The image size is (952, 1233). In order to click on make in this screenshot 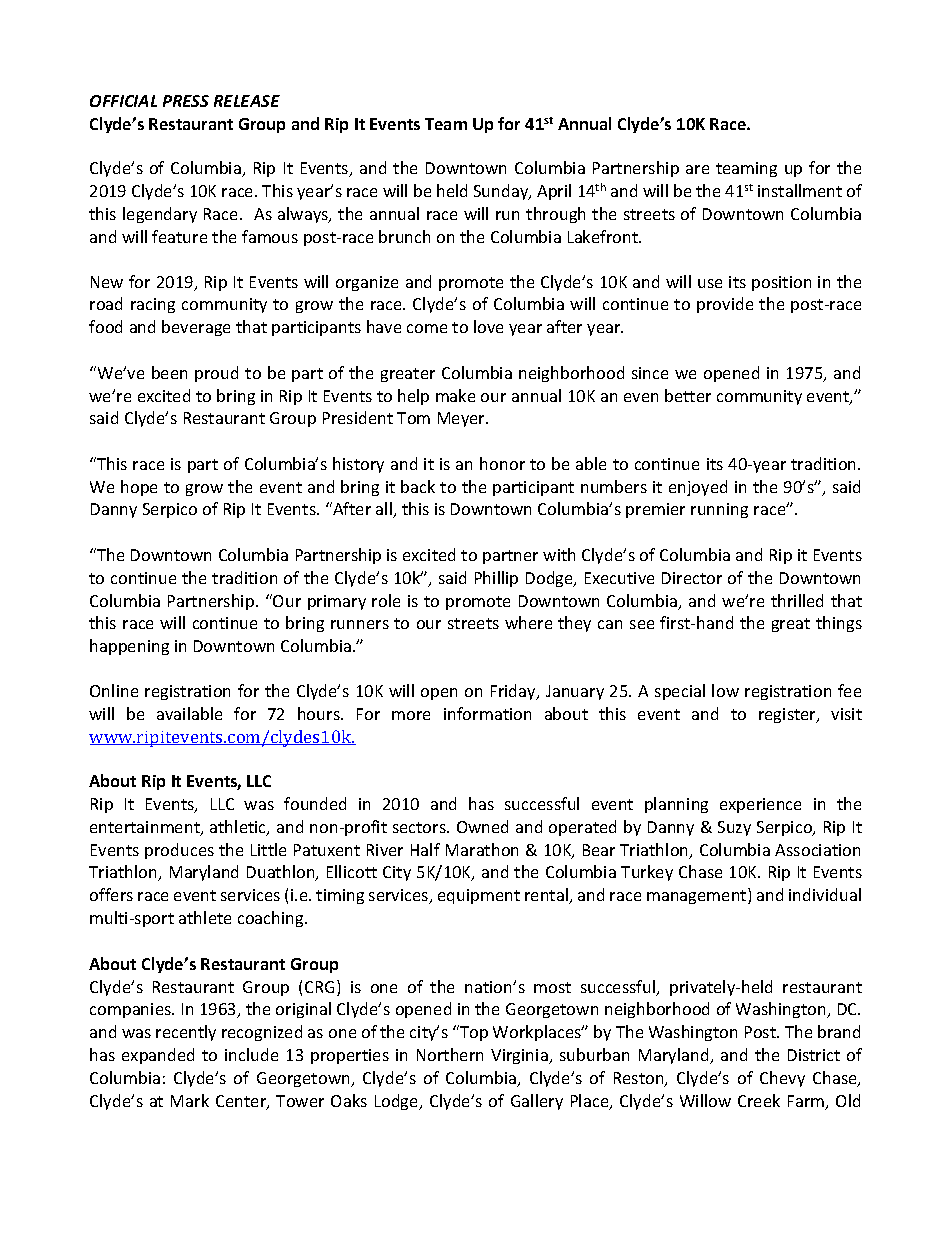, I will do `click(455, 395)`.
